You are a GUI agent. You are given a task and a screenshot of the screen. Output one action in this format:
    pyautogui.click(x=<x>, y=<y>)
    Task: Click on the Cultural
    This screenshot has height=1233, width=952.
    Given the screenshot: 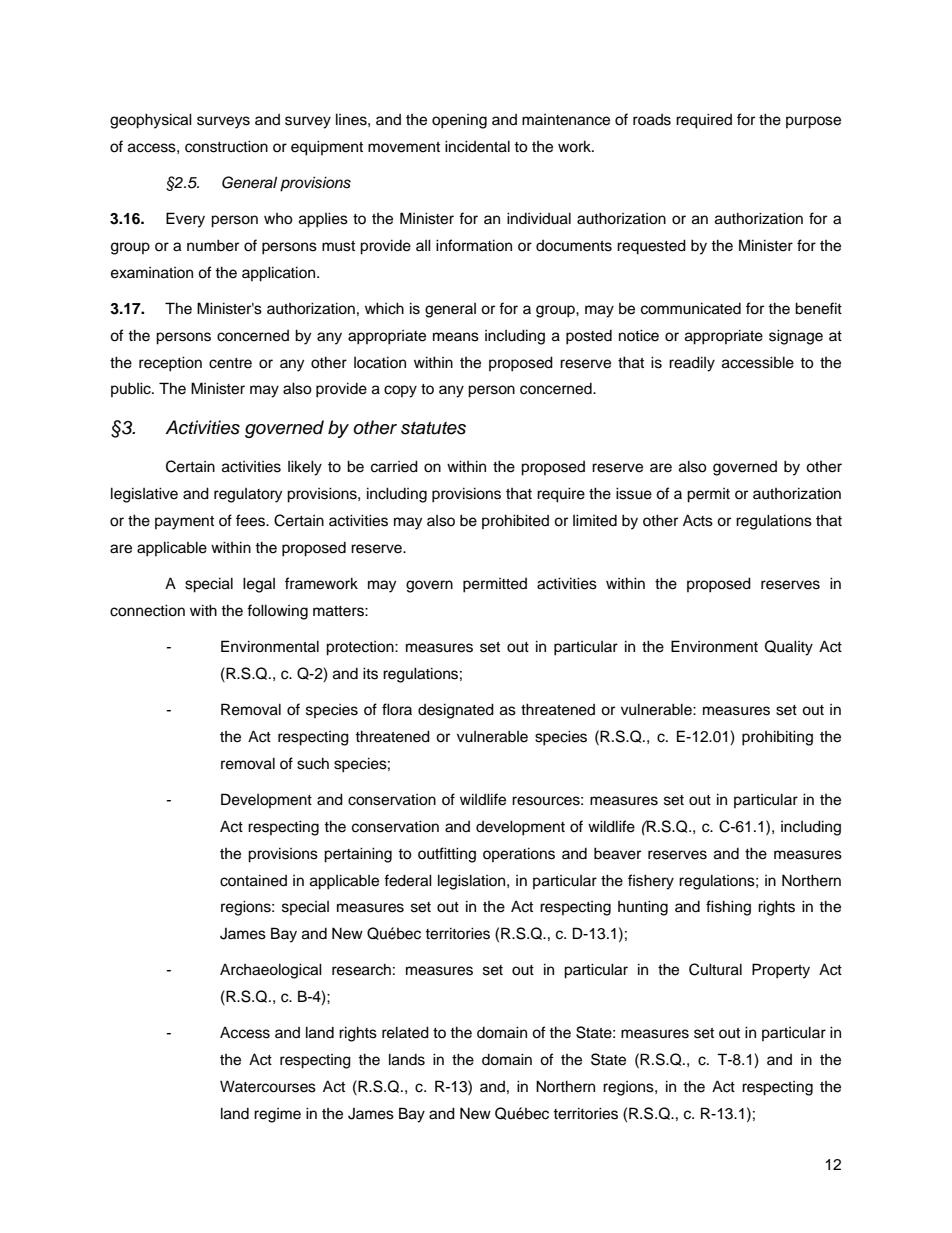 What is the action you would take?
    pyautogui.click(x=715, y=969)
